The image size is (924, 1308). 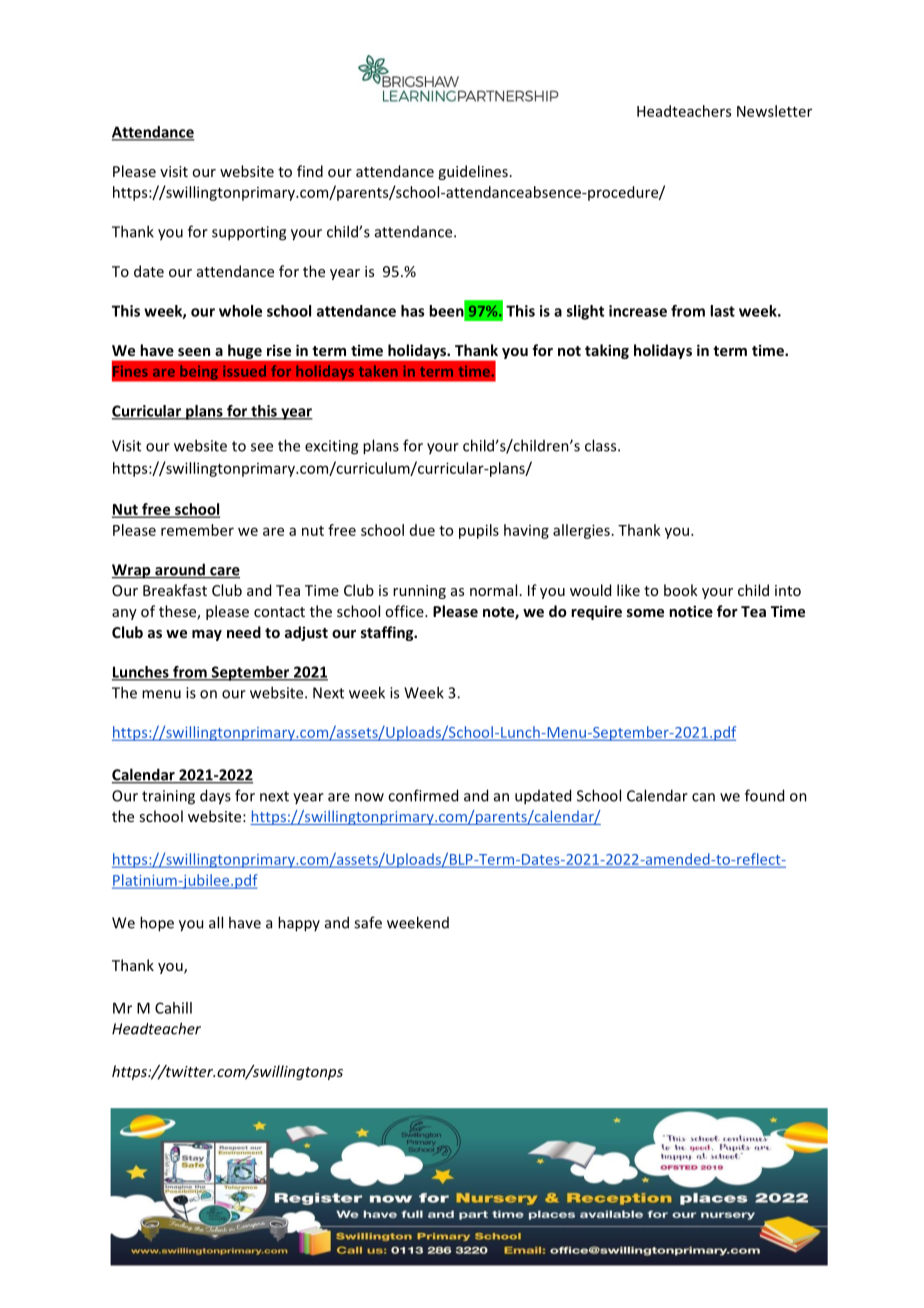 What do you see at coordinates (691, 611) in the screenshot?
I see `notice` at bounding box center [691, 611].
